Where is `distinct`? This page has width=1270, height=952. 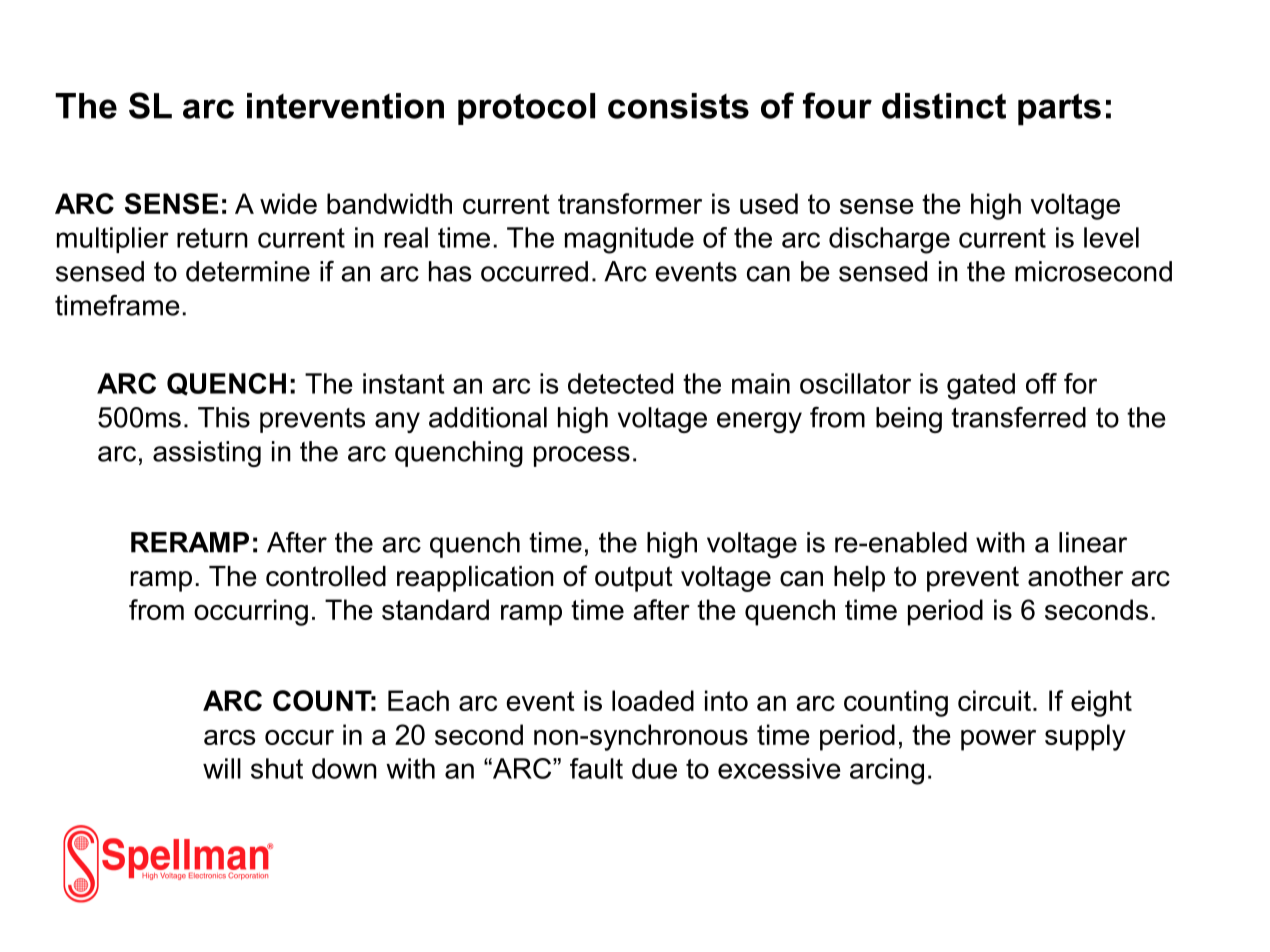
distinct is located at coordinates (944, 106).
